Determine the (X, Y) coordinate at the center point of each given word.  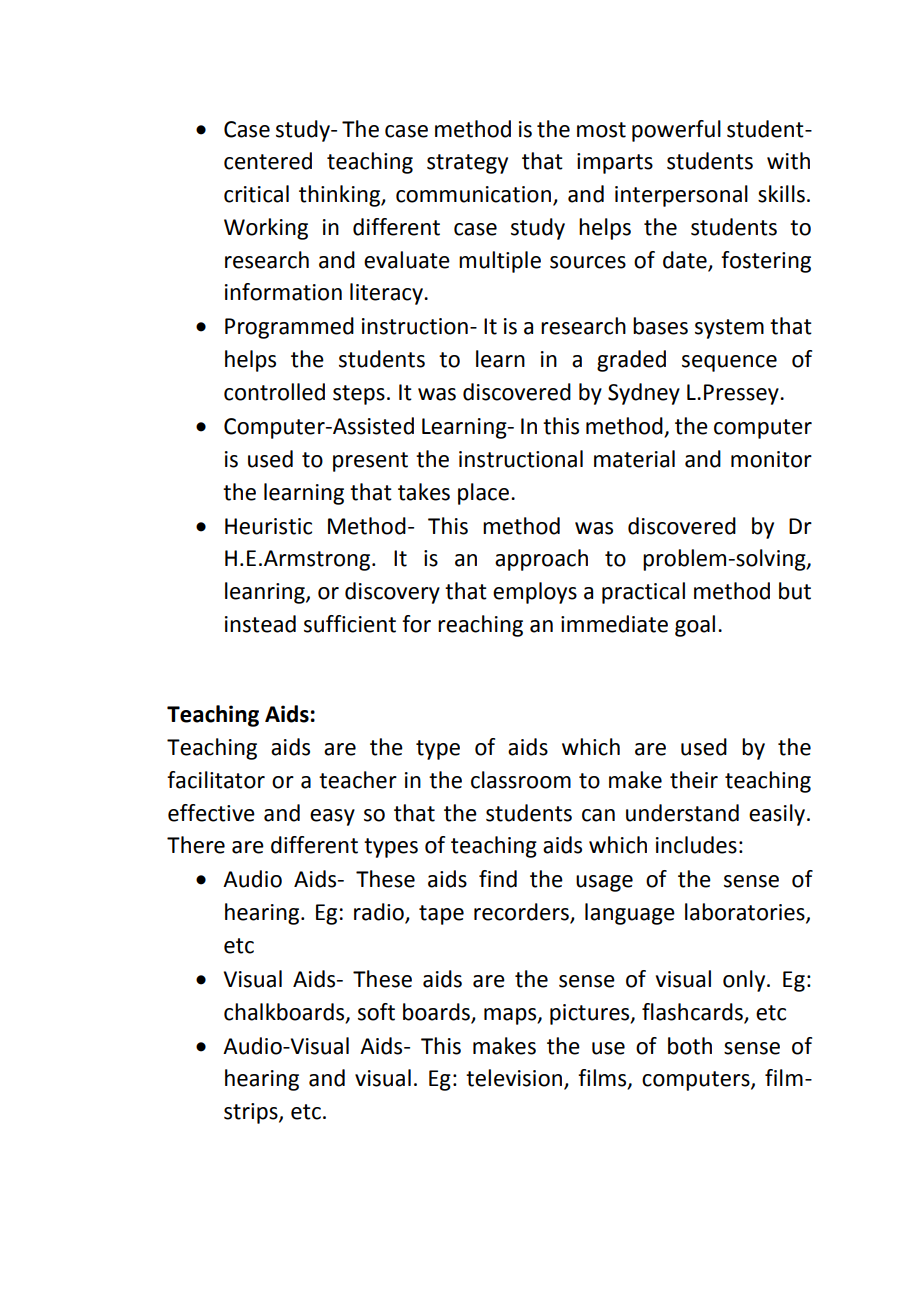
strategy (467, 164)
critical (256, 194)
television (514, 1078)
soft (376, 1012)
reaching (480, 626)
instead (260, 624)
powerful (676, 131)
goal (695, 626)
